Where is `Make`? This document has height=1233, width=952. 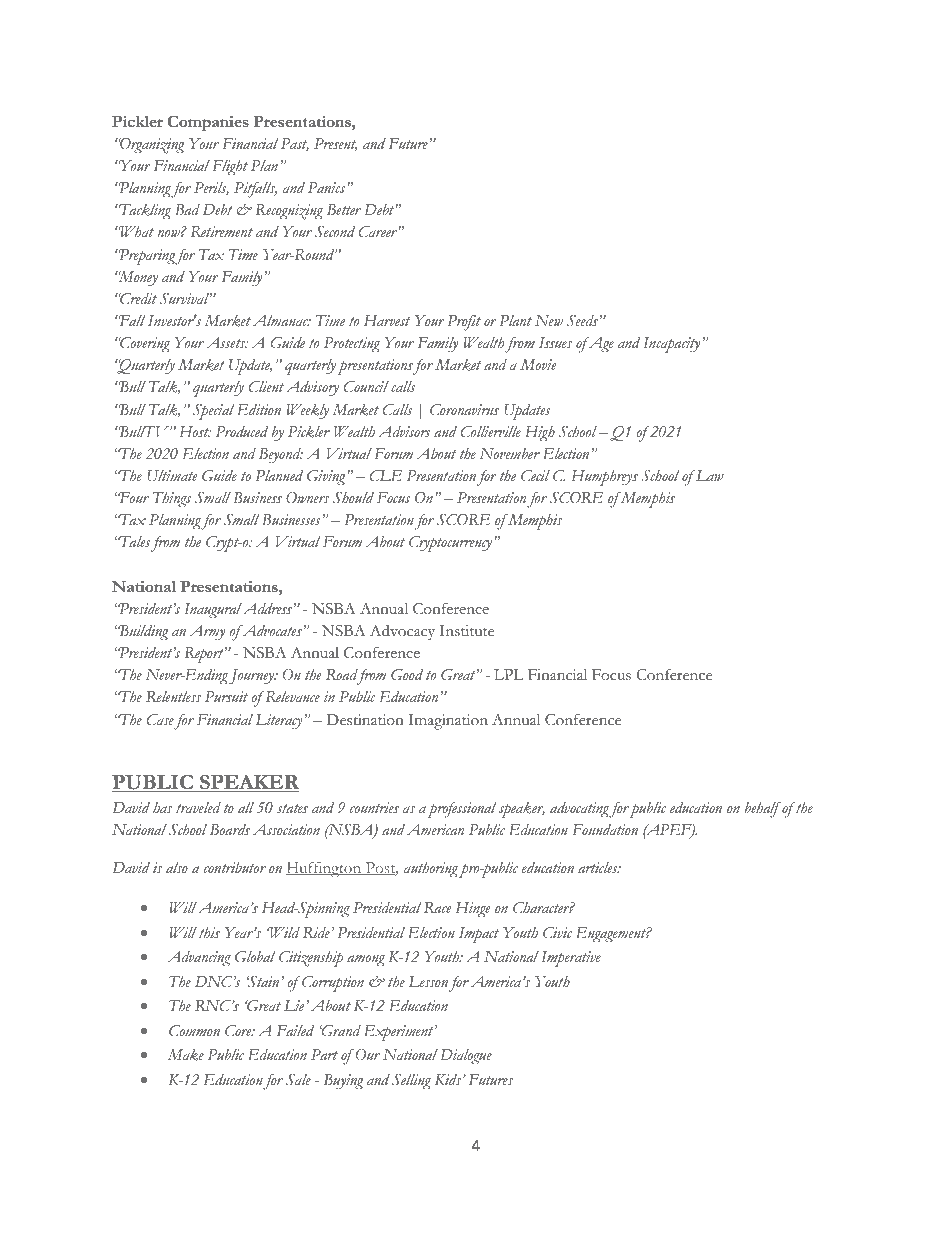
Make is located at coordinates (186, 1055).
